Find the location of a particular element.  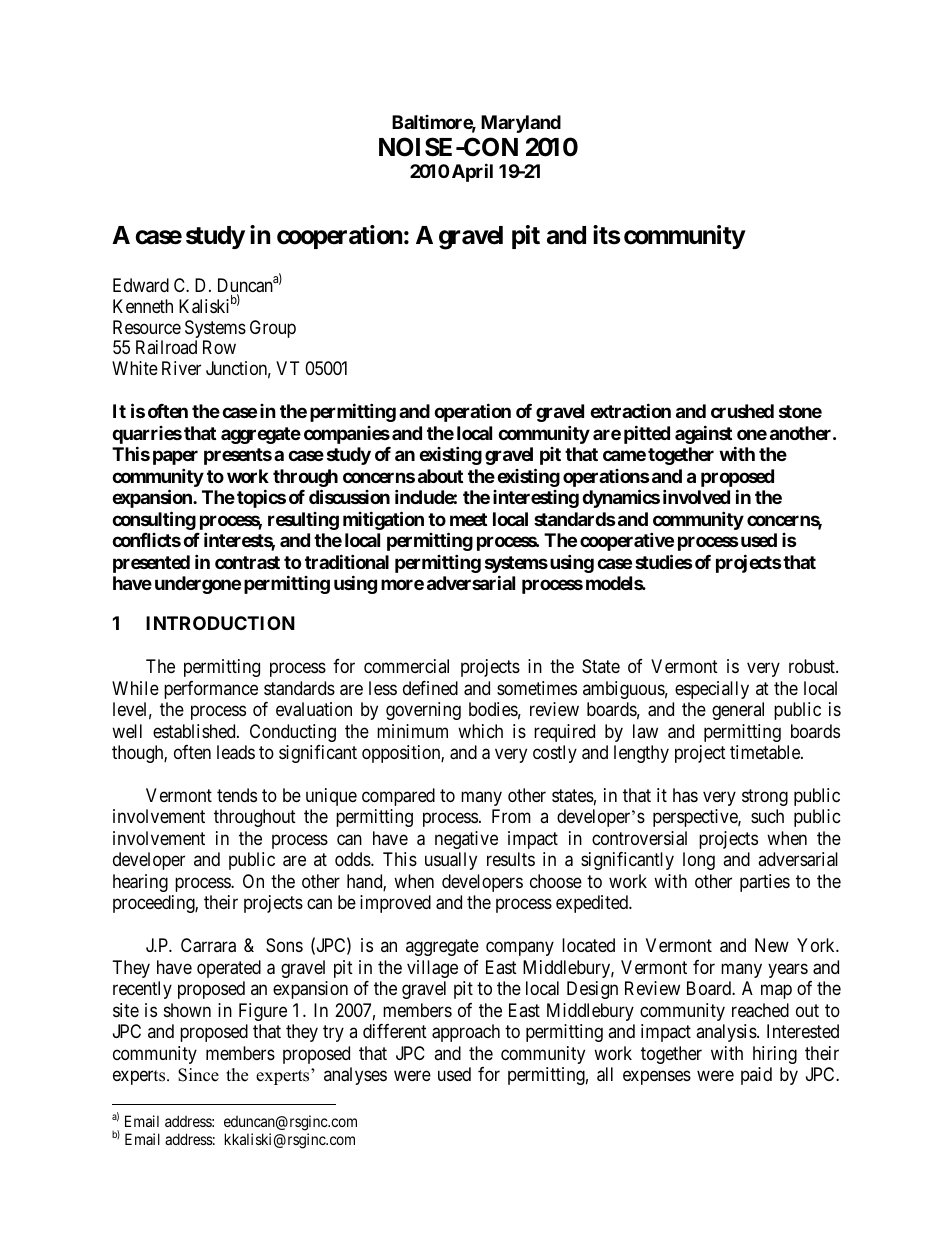

Maryland is located at coordinates (521, 124).
